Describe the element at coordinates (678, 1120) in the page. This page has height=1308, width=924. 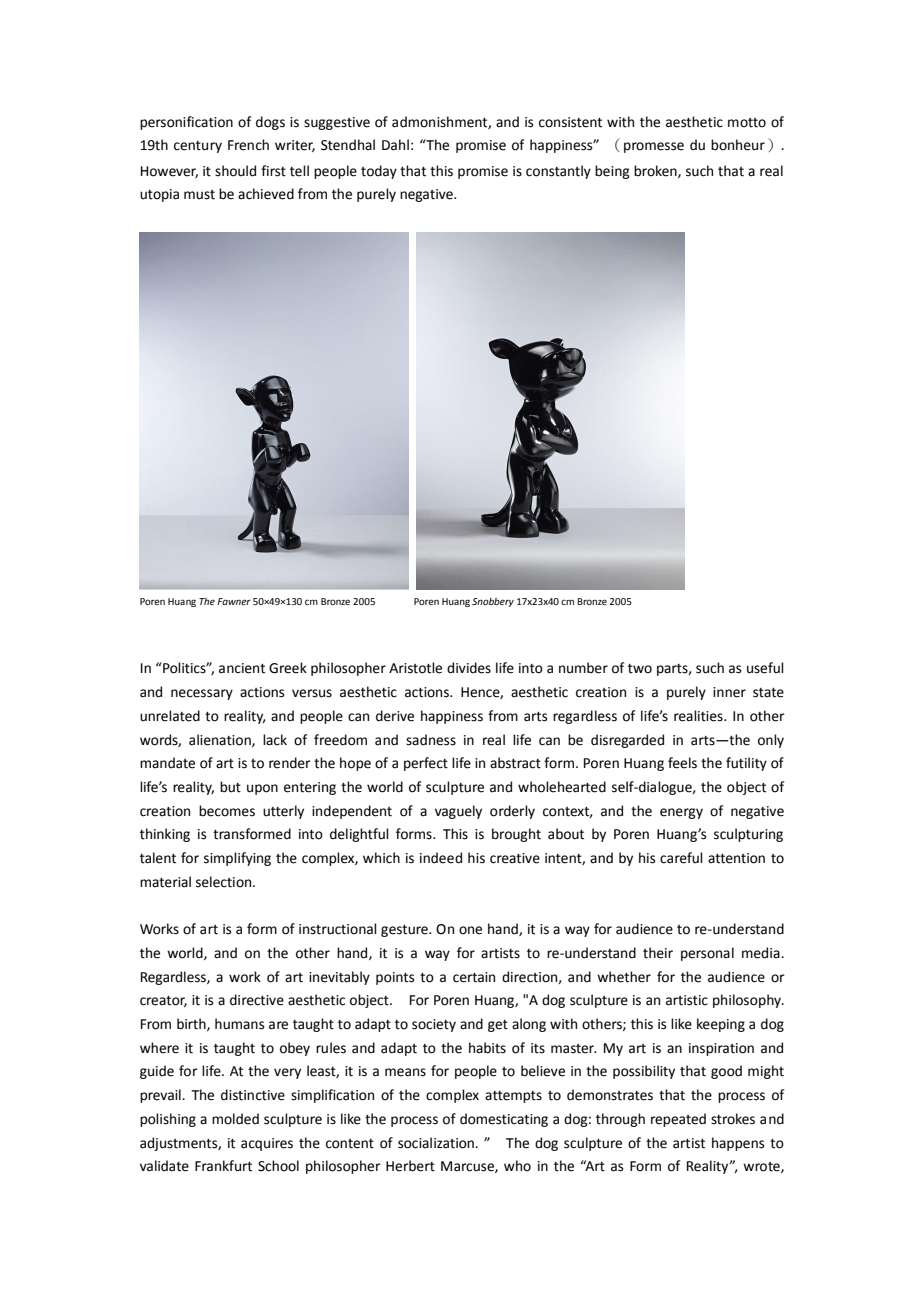
I see `repeated` at that location.
